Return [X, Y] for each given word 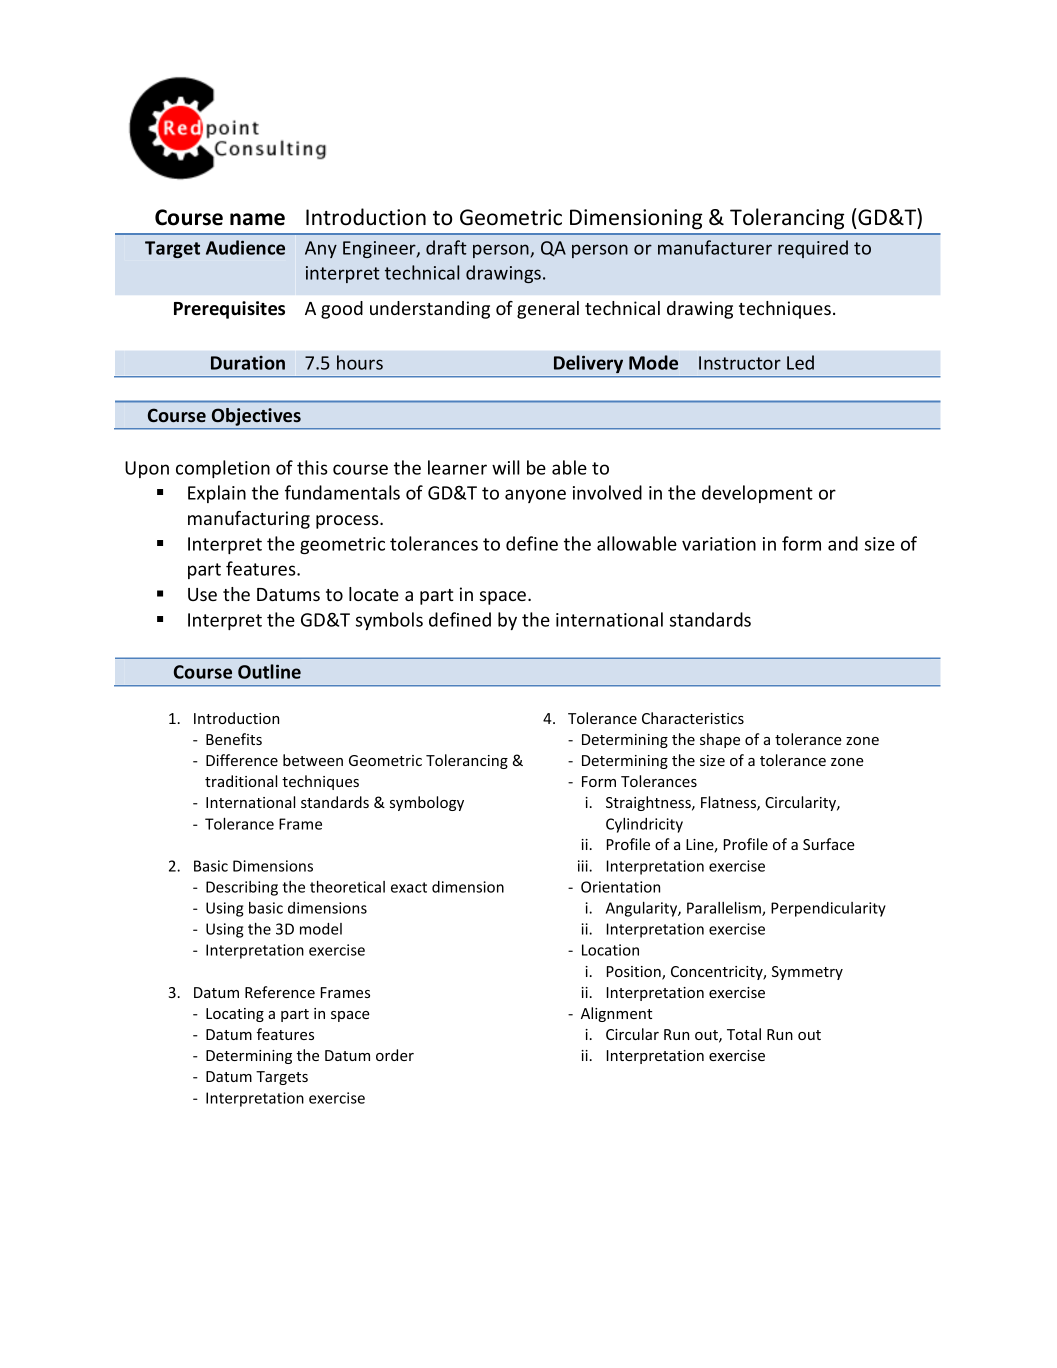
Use [202, 594]
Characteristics [693, 718]
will [506, 467]
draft [446, 247]
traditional [241, 781]
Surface [829, 844]
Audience [245, 247]
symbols [389, 621]
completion [223, 469]
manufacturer [715, 247]
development [757, 494]
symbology [427, 803]
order [395, 1055]
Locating [235, 1015]
